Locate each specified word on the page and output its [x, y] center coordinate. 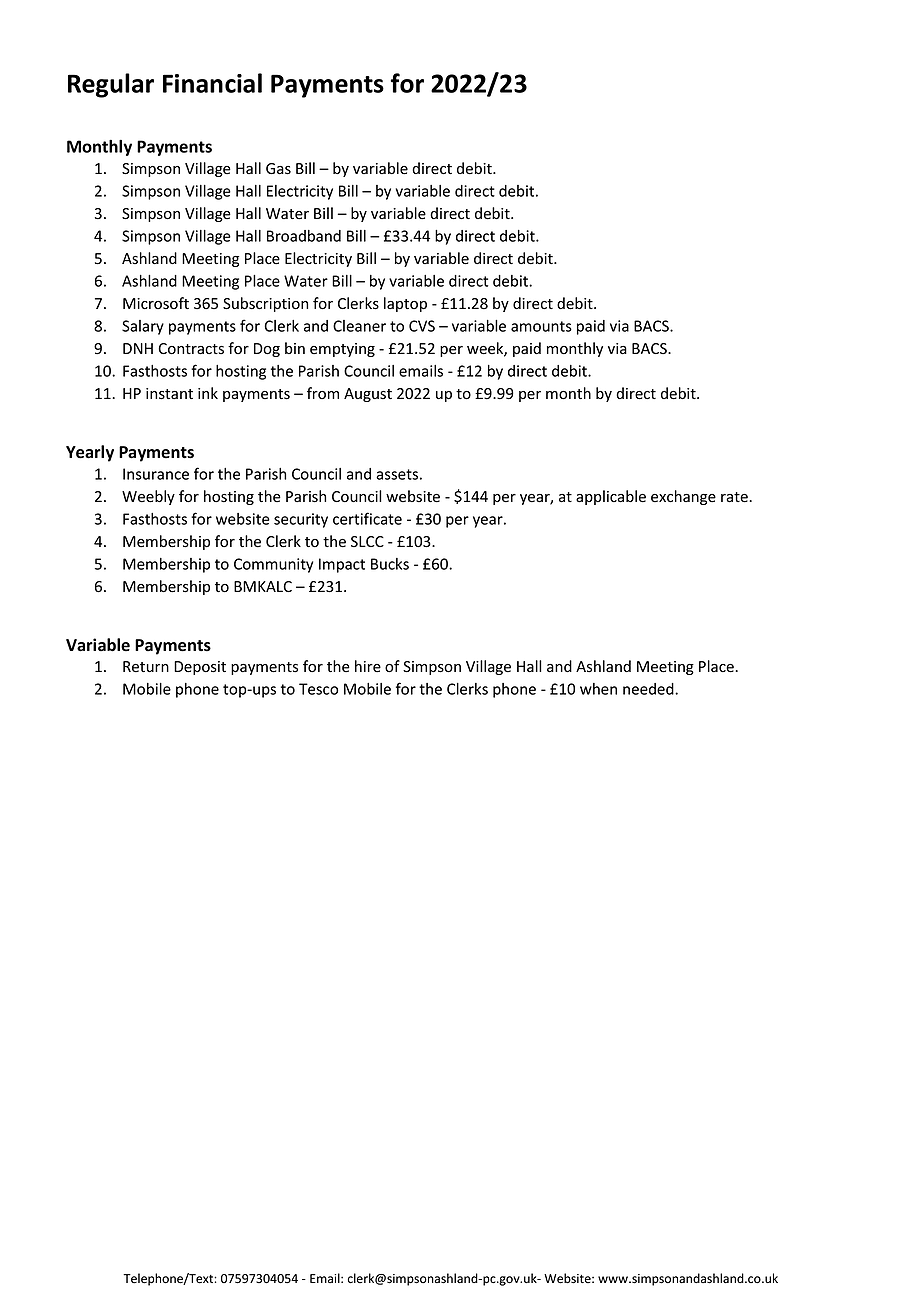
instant [169, 394]
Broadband [304, 236]
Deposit [200, 668]
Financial [212, 83]
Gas [278, 169]
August [368, 395]
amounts [541, 326]
